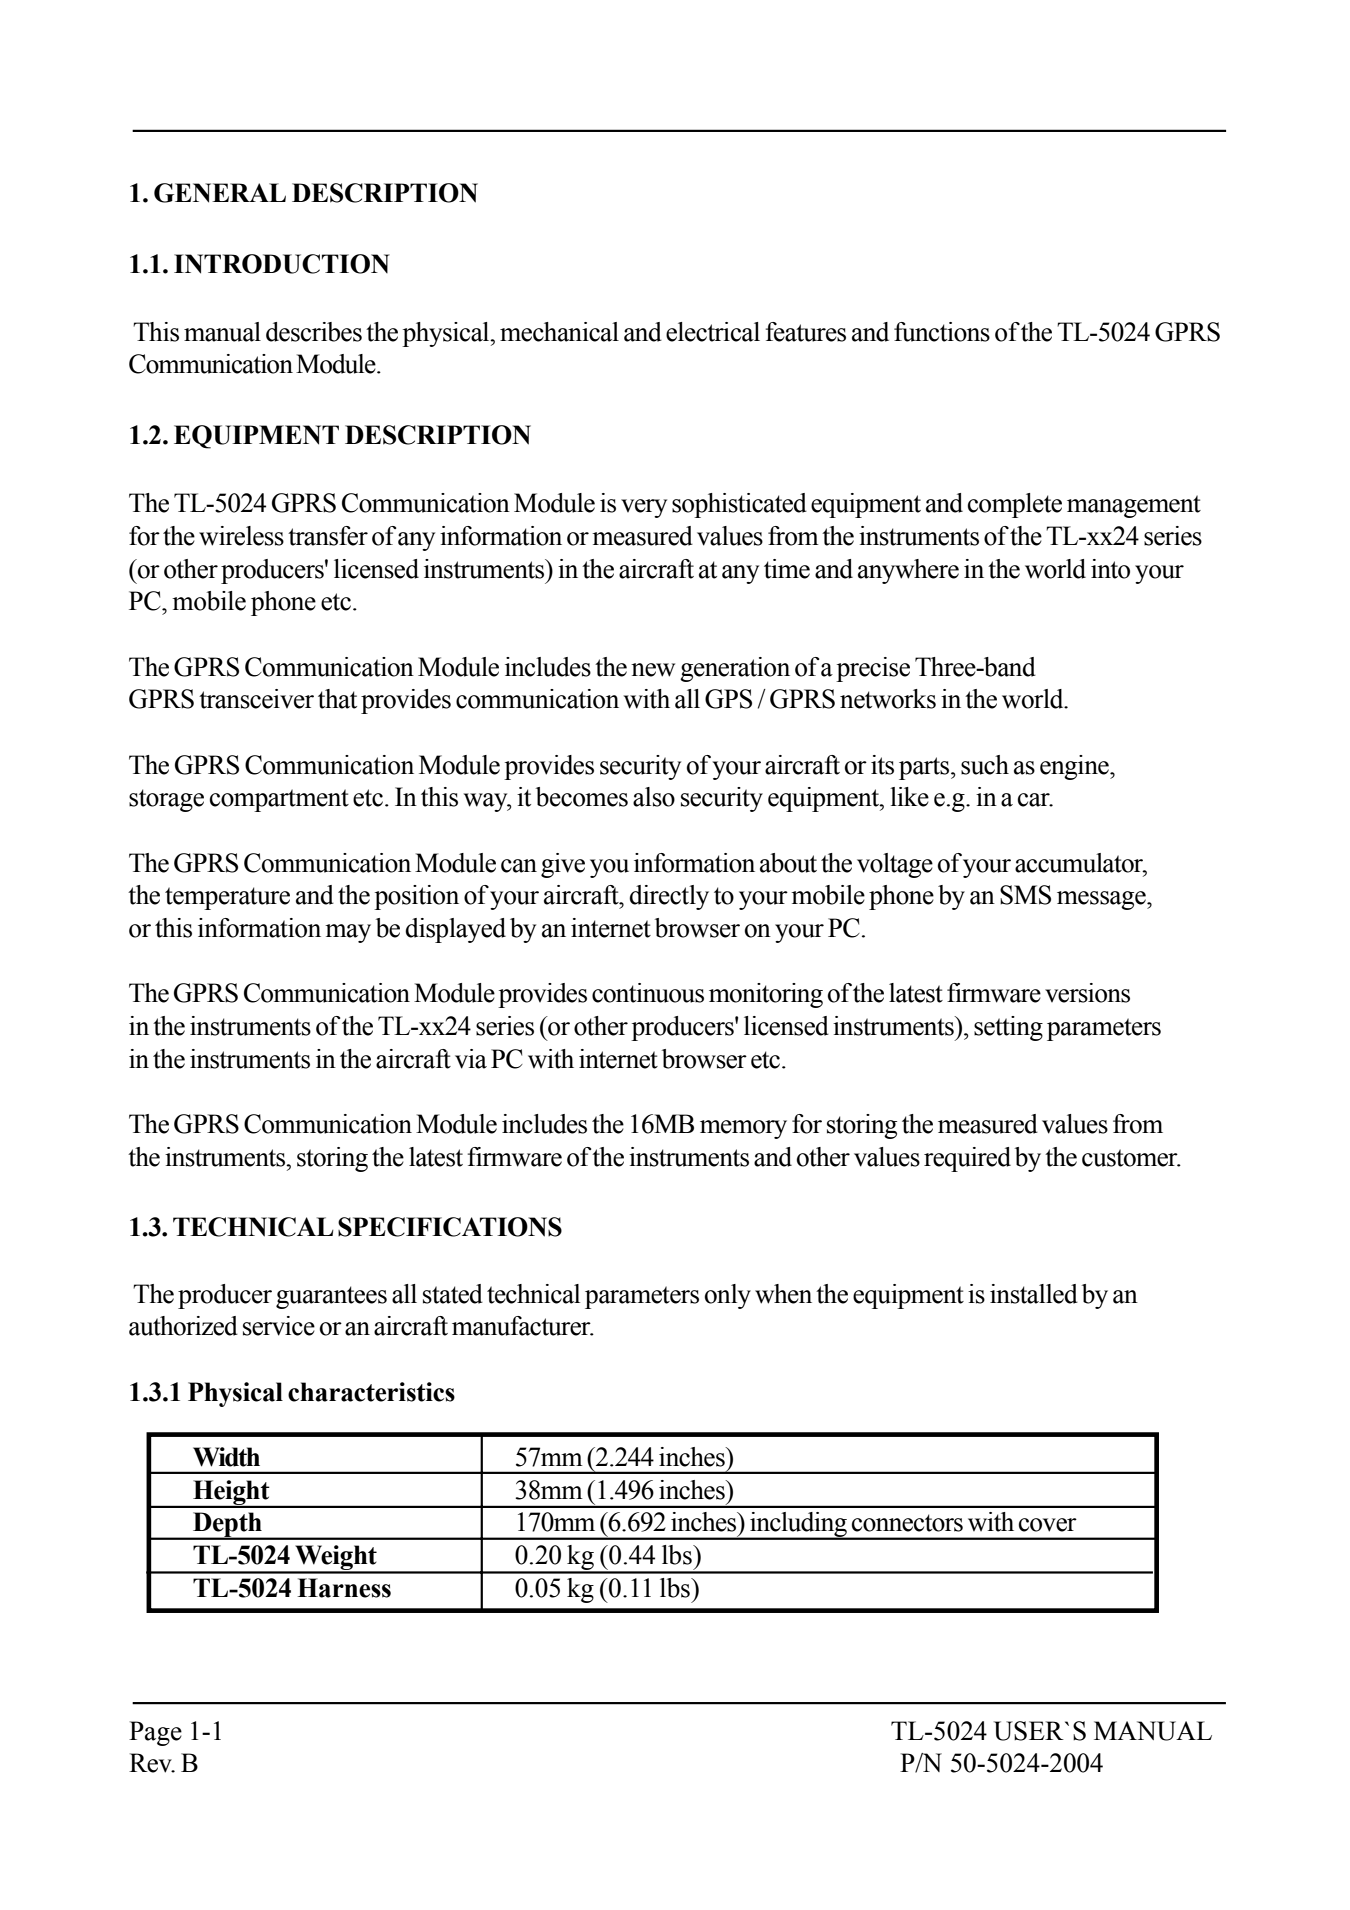 Image resolution: width=1350 pixels, height=1910 pixels. I want to click on INTRODUCTION, so click(282, 264).
